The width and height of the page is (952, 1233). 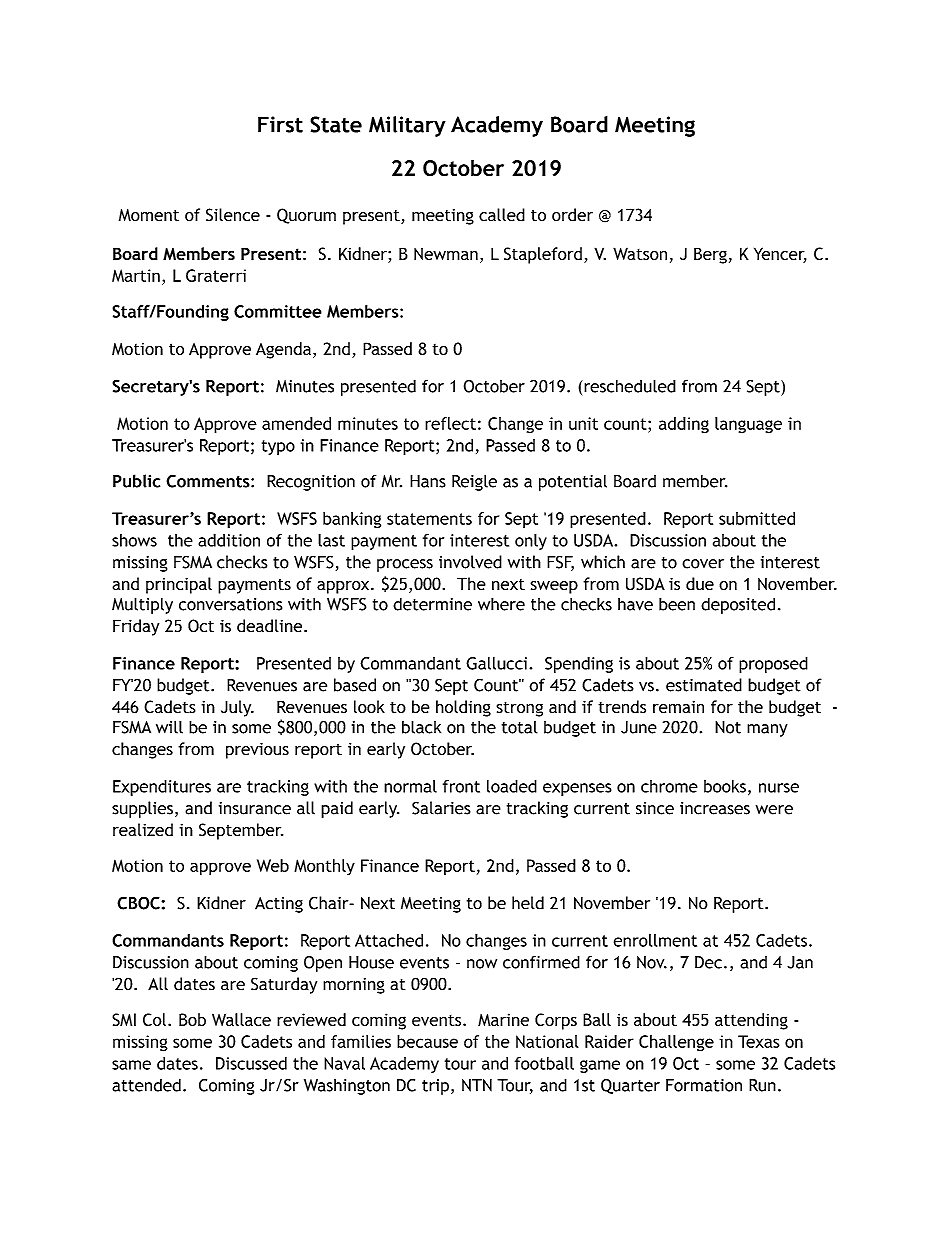 I want to click on Agenda, so click(x=283, y=350).
